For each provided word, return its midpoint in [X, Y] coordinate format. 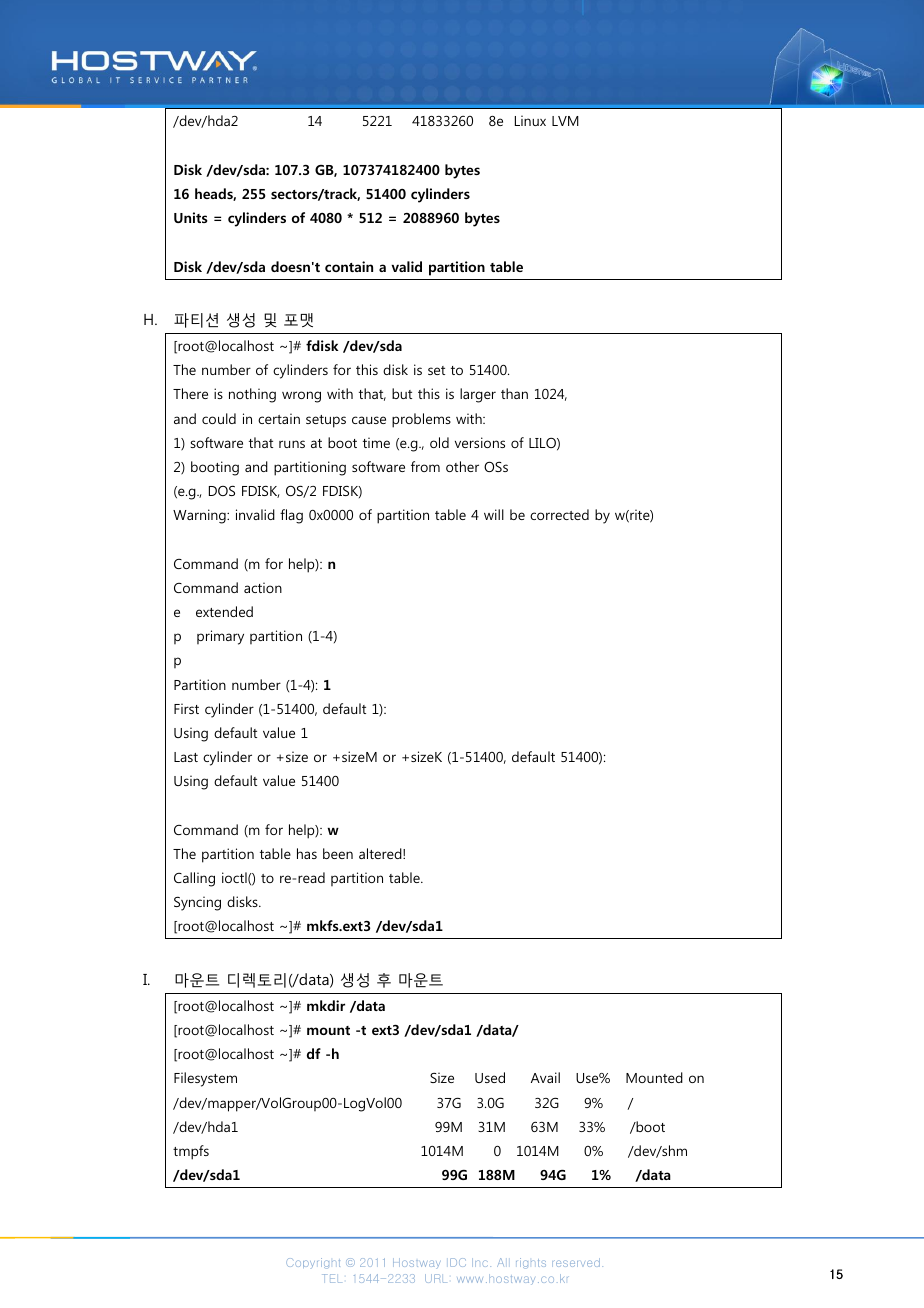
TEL [332, 1278]
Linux [530, 120]
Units [191, 217]
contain [349, 266]
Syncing [197, 903]
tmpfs [191, 1152]
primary [220, 637]
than [514, 393]
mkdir [326, 1005]
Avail [545, 1077]
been [338, 853]
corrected [559, 514]
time [376, 442]
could [219, 418]
